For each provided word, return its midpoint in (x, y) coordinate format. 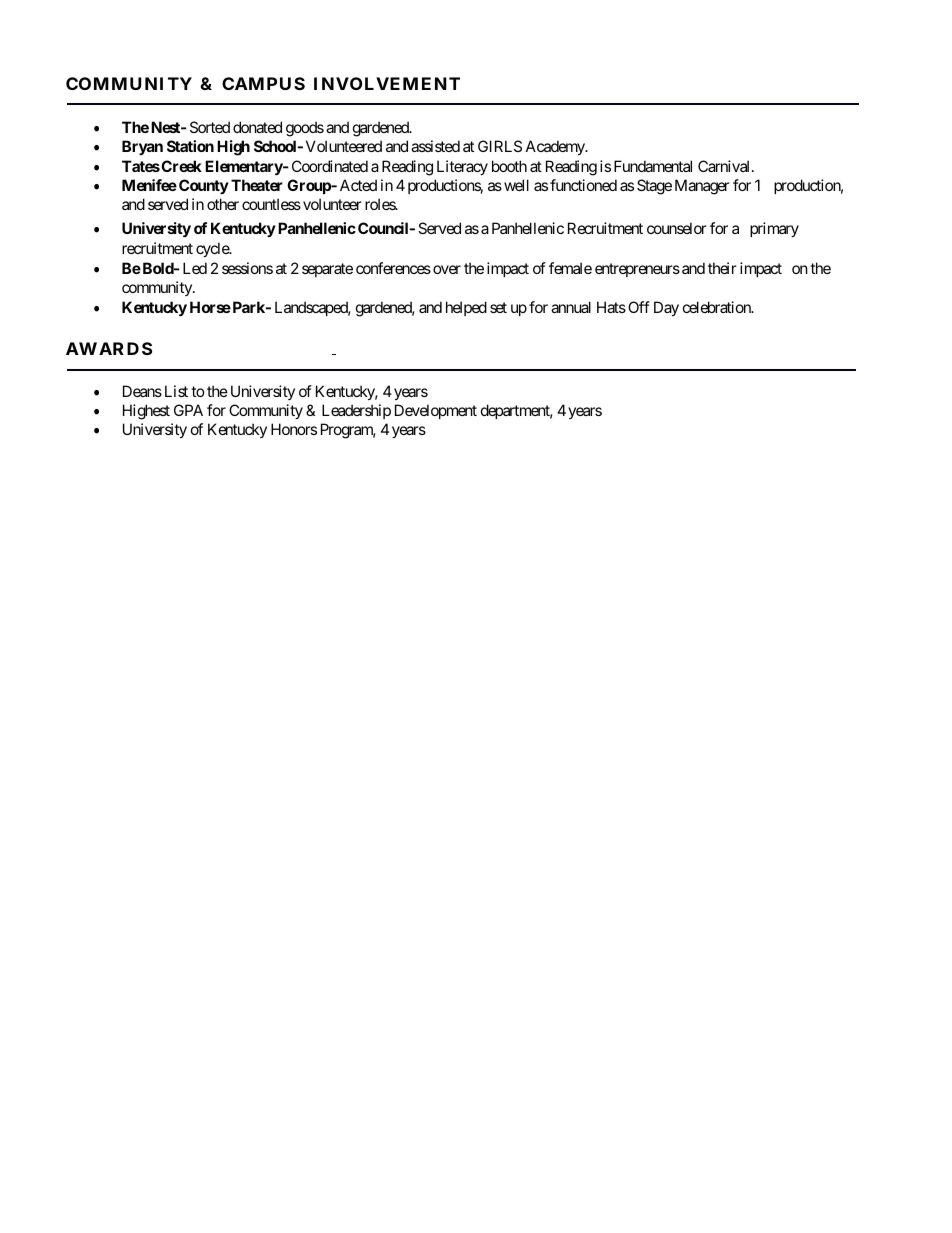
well (516, 185)
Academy (556, 147)
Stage (654, 187)
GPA (188, 410)
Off (639, 307)
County (204, 186)
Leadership (356, 411)
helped (466, 308)
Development (436, 411)
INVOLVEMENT (387, 83)
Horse (210, 307)
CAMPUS (263, 83)
